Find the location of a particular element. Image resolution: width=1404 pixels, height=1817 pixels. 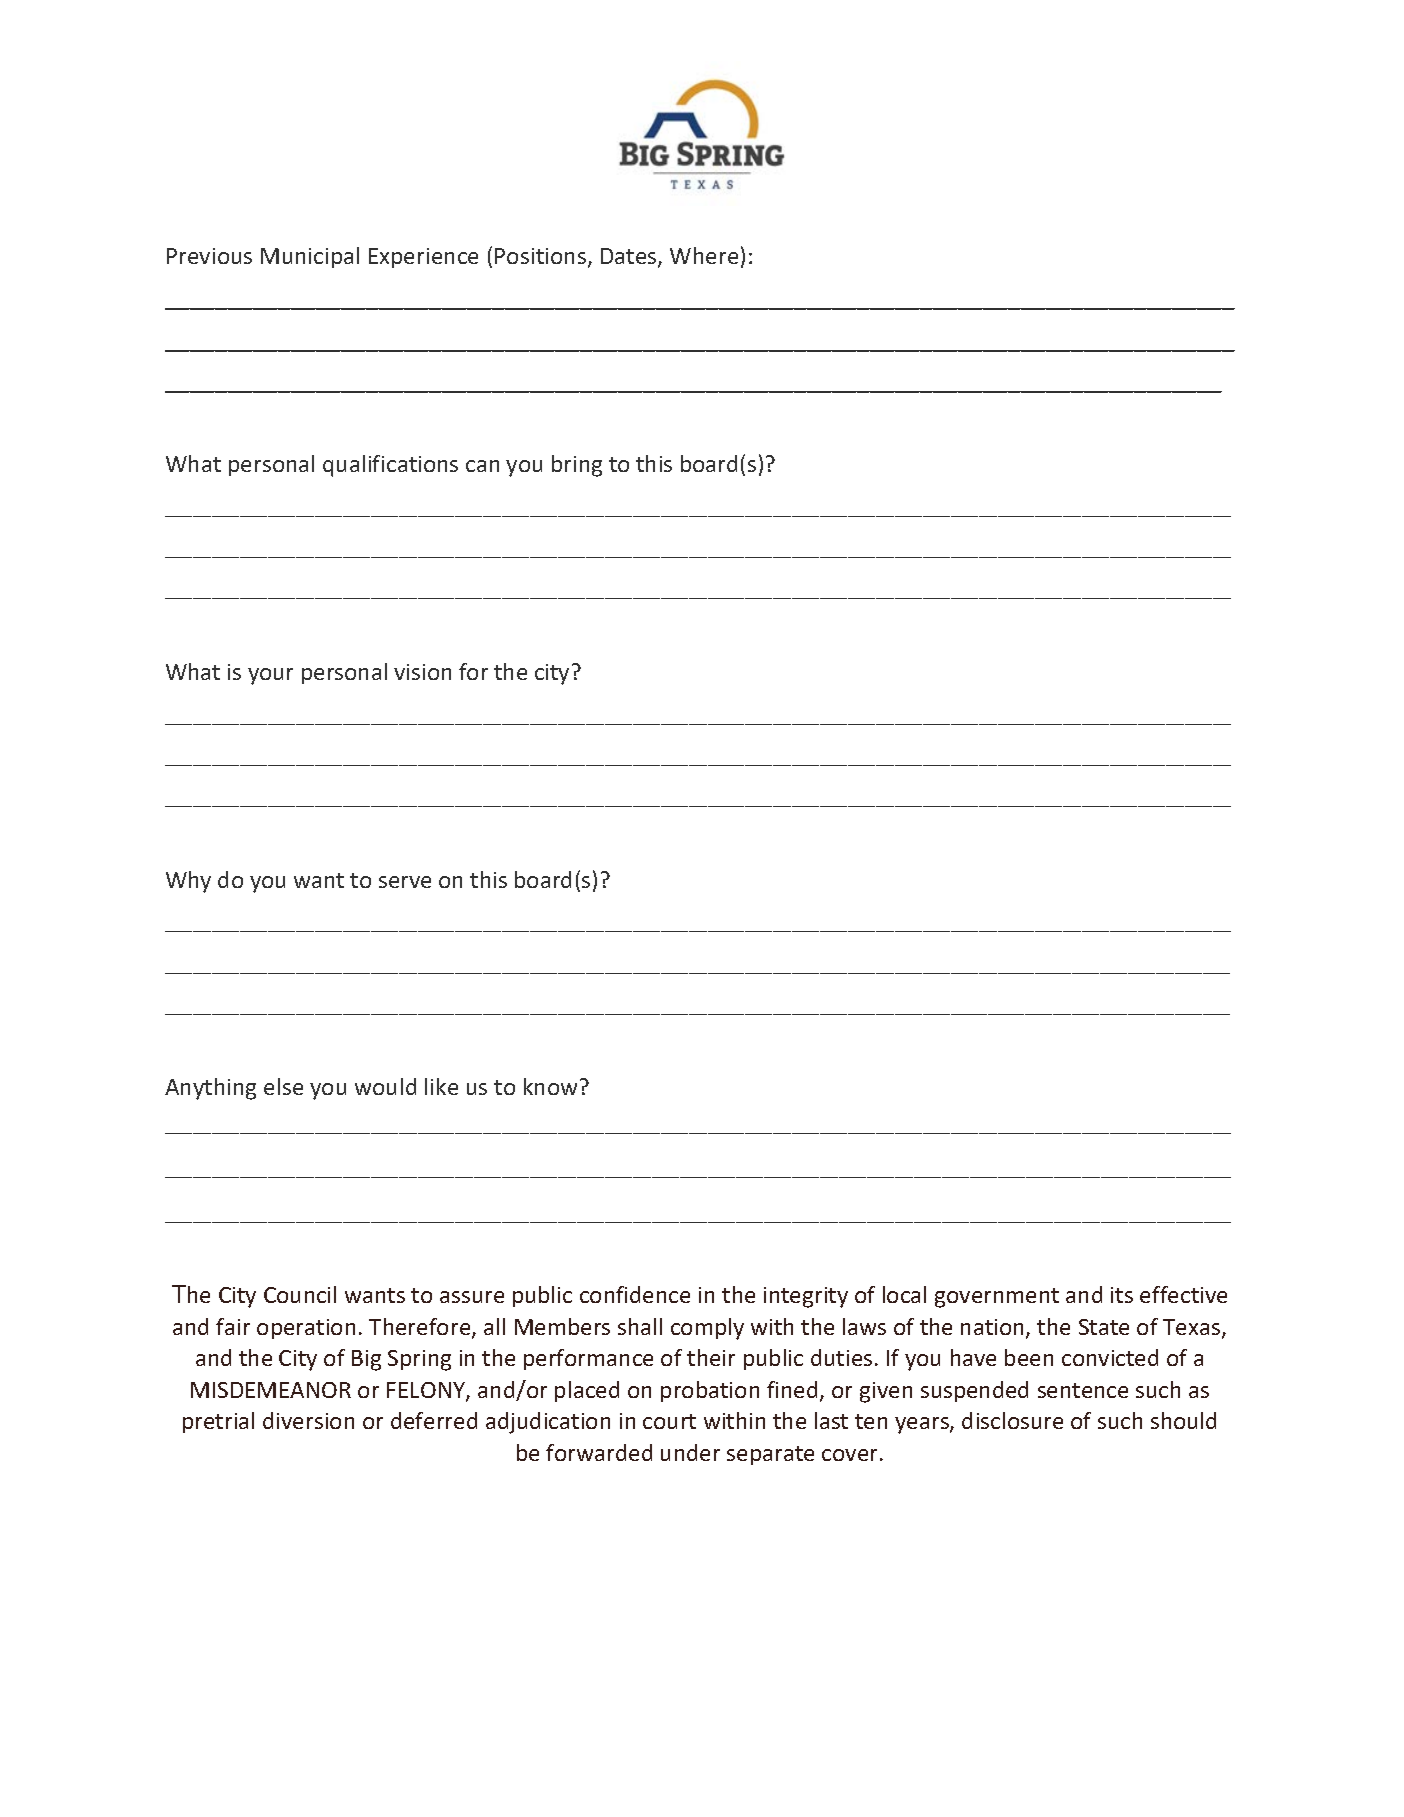

its is located at coordinates (1122, 1295).
